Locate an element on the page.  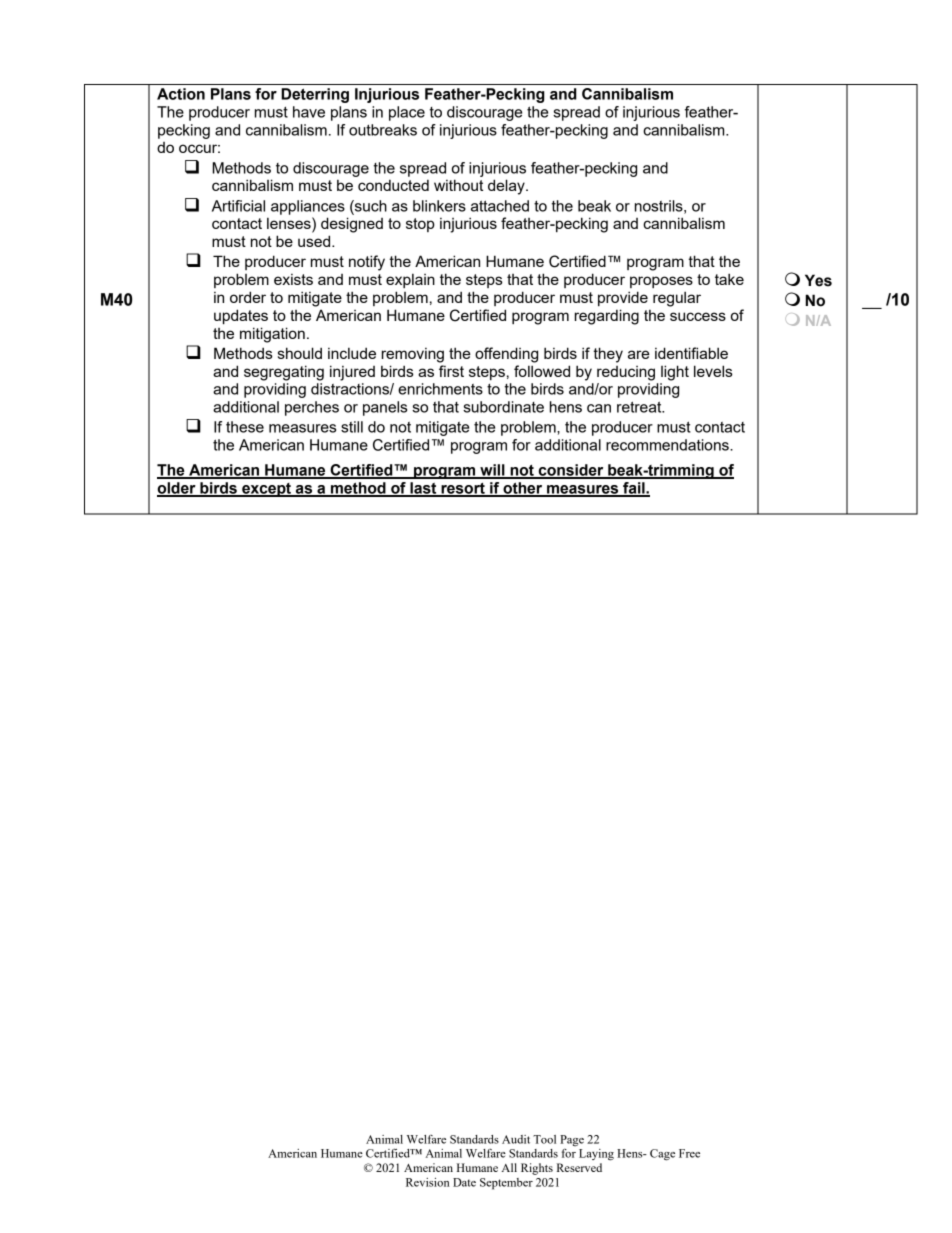
except is located at coordinates (266, 490).
